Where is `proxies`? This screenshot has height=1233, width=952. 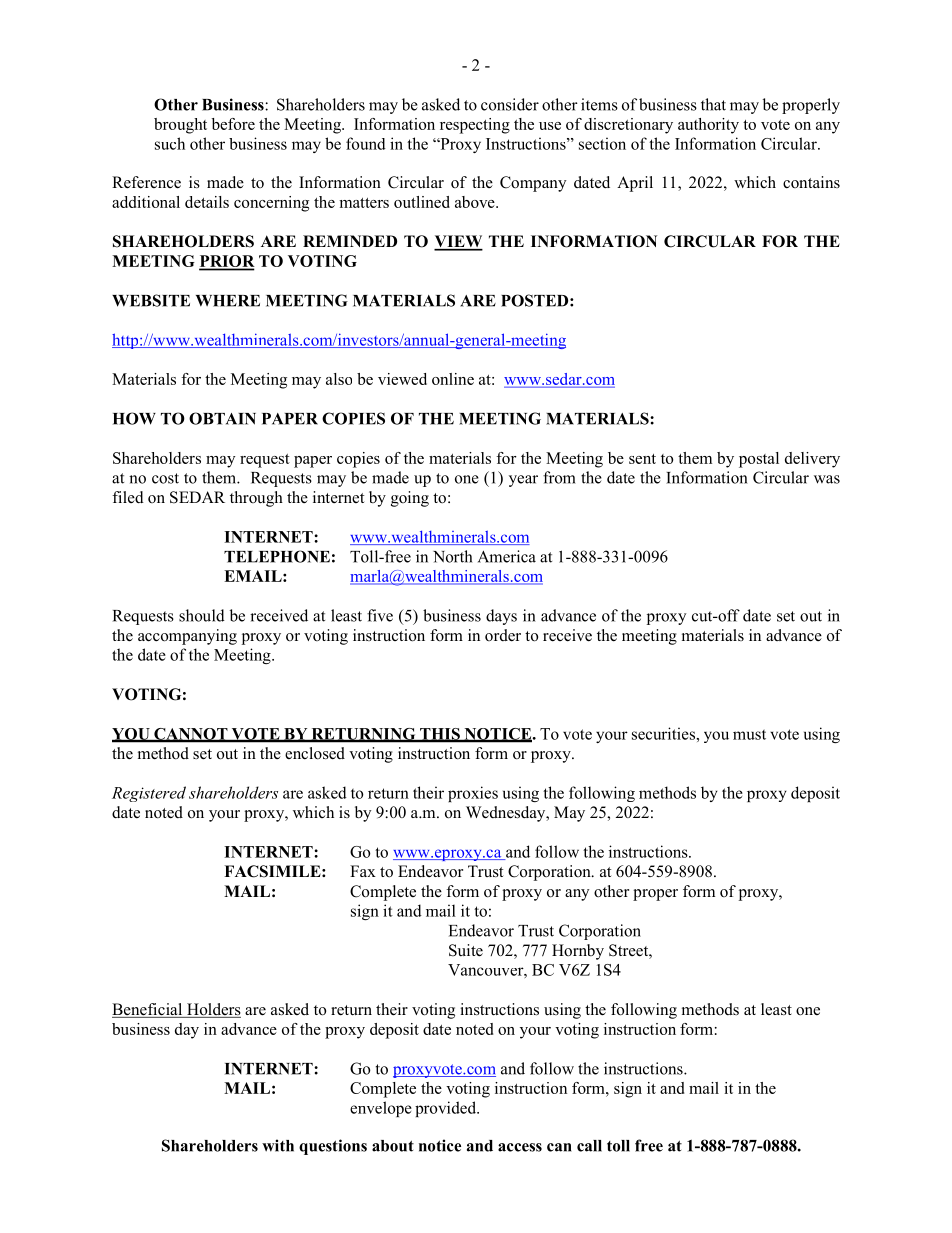 proxies is located at coordinates (473, 794).
